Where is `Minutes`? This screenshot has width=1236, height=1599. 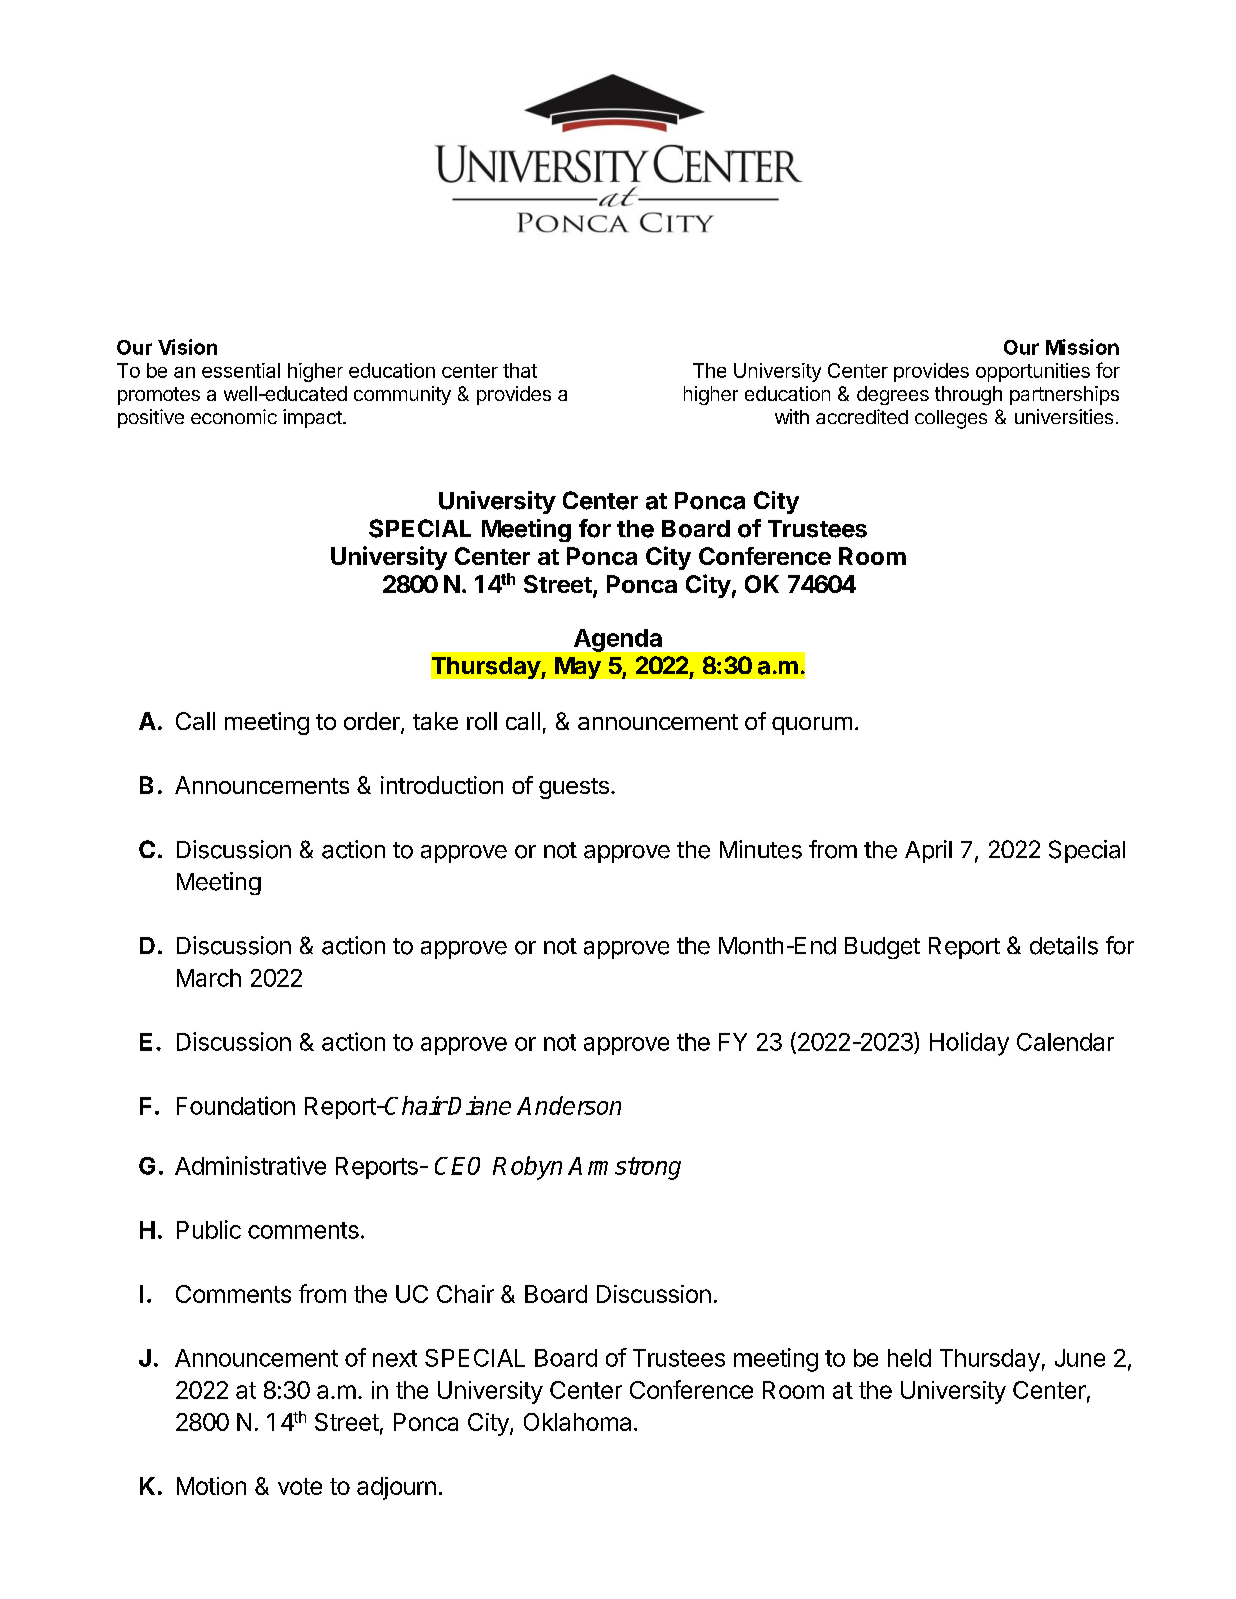 Minutes is located at coordinates (761, 849).
